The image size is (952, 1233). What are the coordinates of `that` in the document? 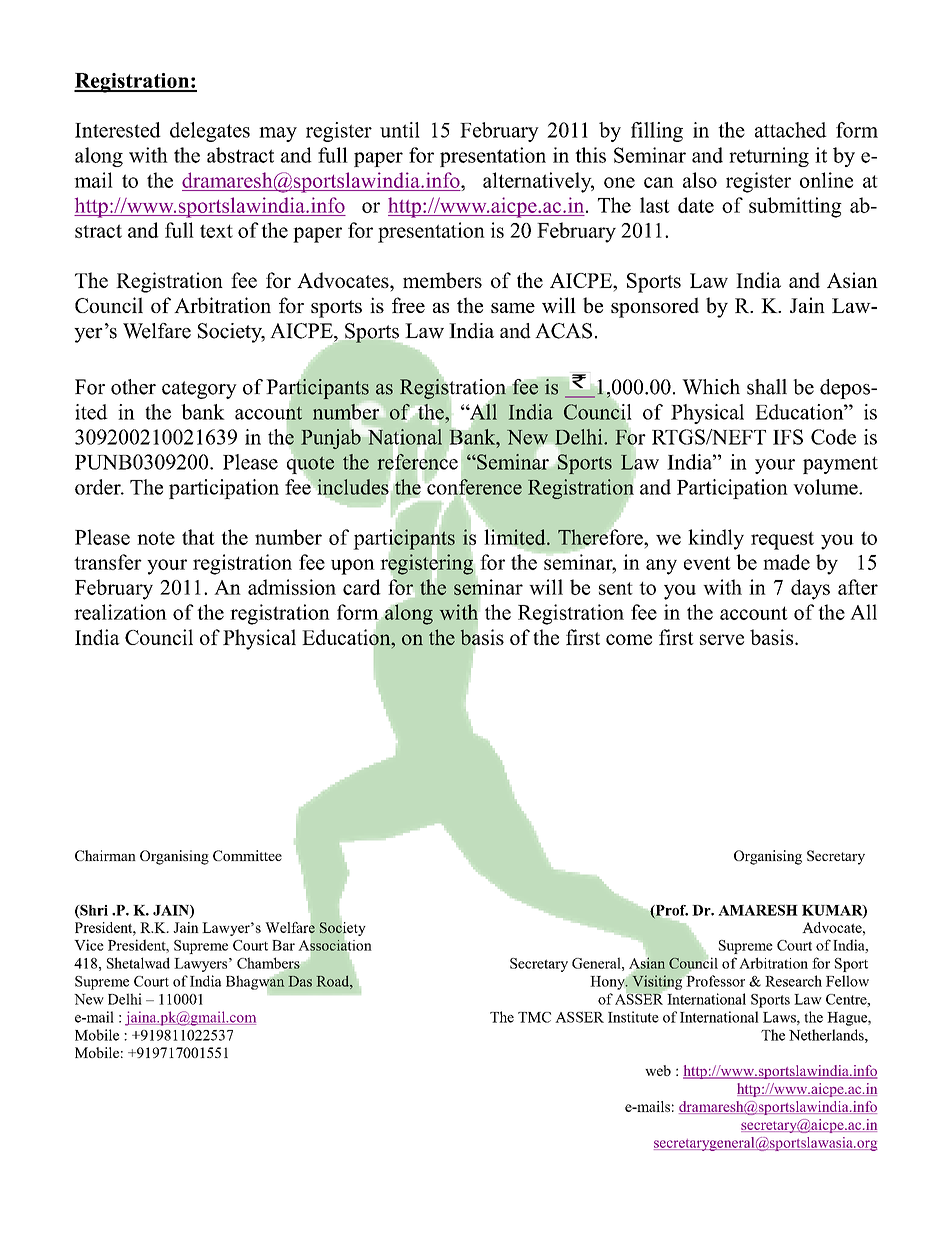 It's located at (198, 537).
